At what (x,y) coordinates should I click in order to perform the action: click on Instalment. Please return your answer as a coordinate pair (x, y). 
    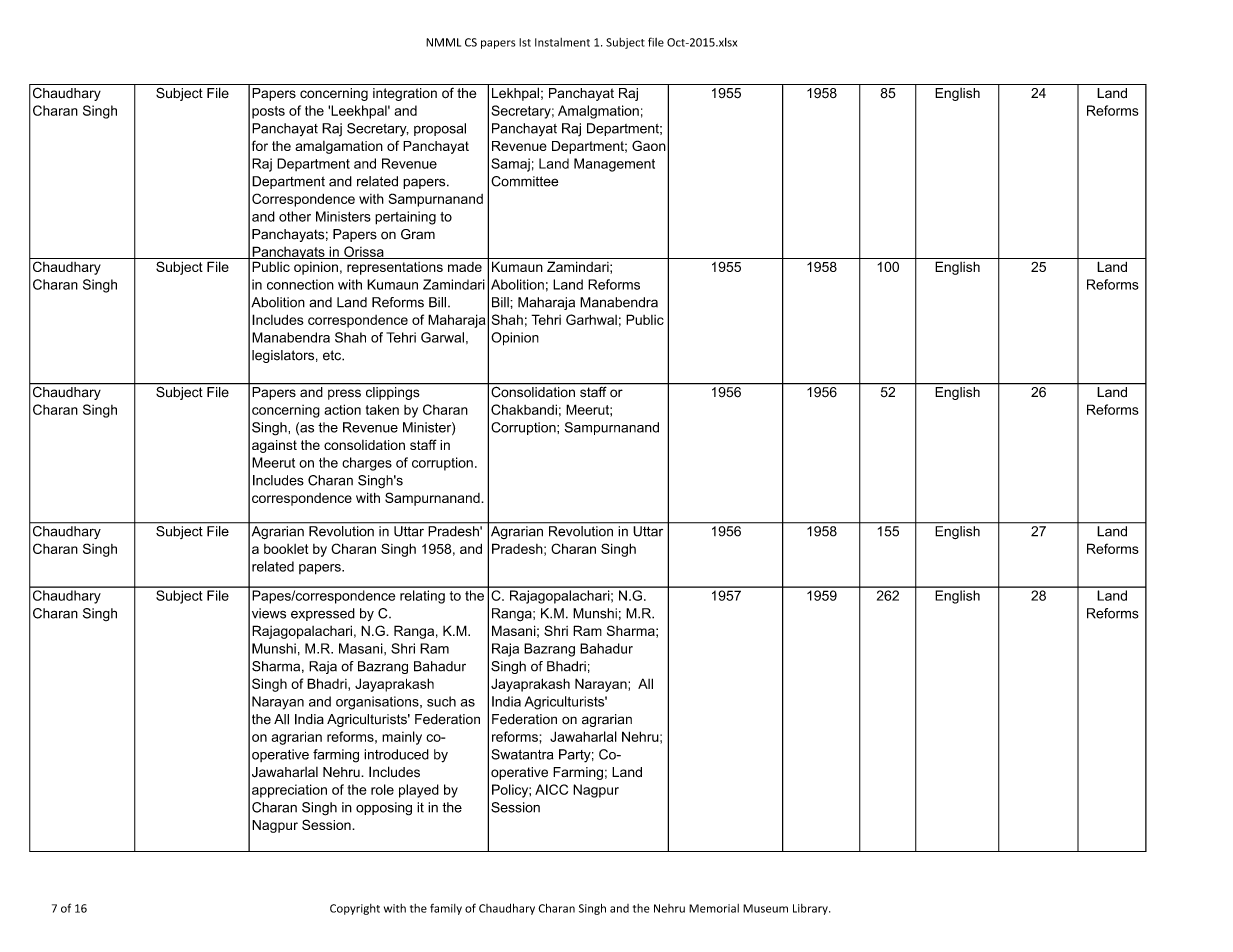
    Looking at the image, I should click on (562, 42).
